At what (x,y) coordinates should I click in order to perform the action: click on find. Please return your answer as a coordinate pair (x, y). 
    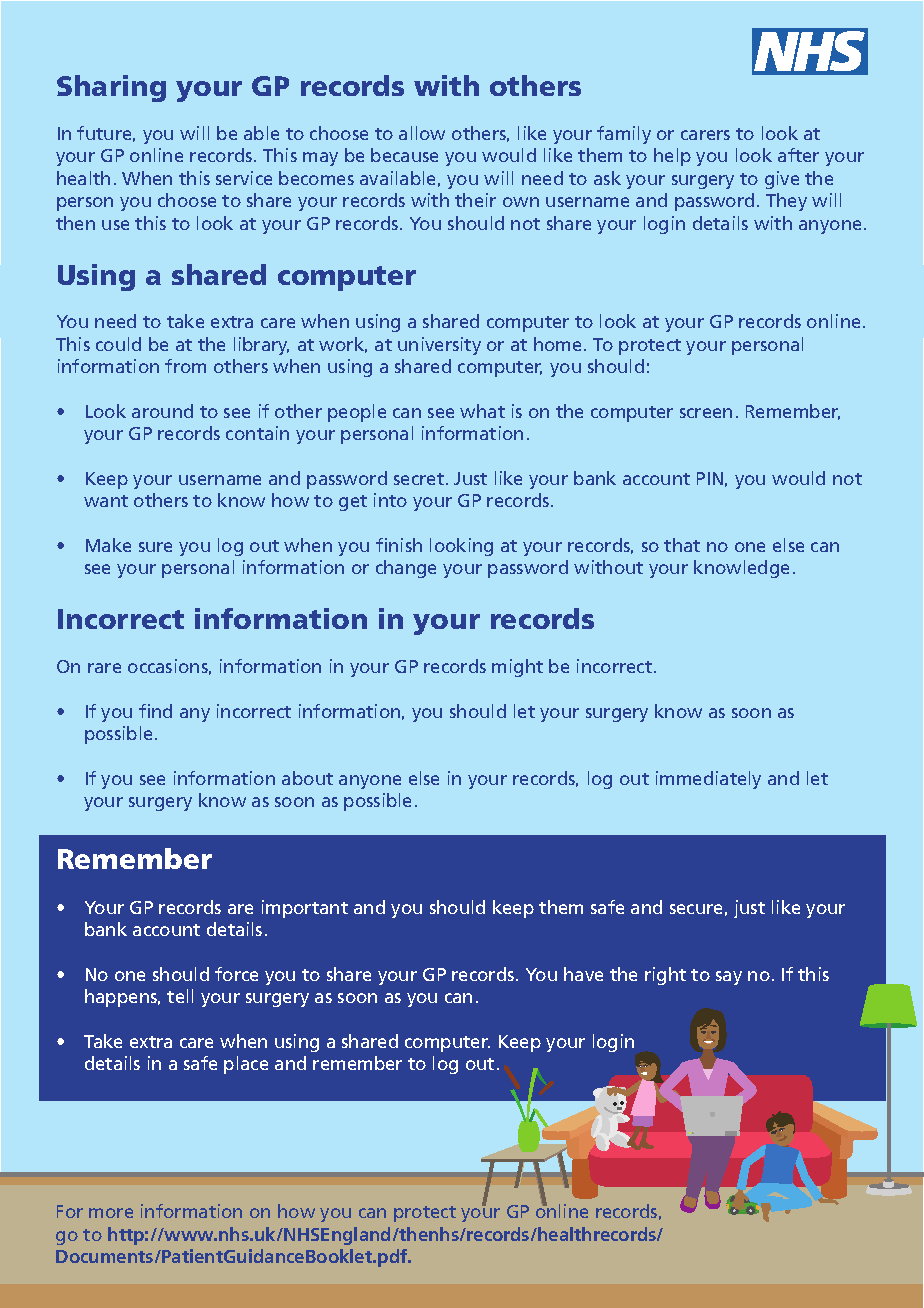
    Looking at the image, I should click on (155, 711).
